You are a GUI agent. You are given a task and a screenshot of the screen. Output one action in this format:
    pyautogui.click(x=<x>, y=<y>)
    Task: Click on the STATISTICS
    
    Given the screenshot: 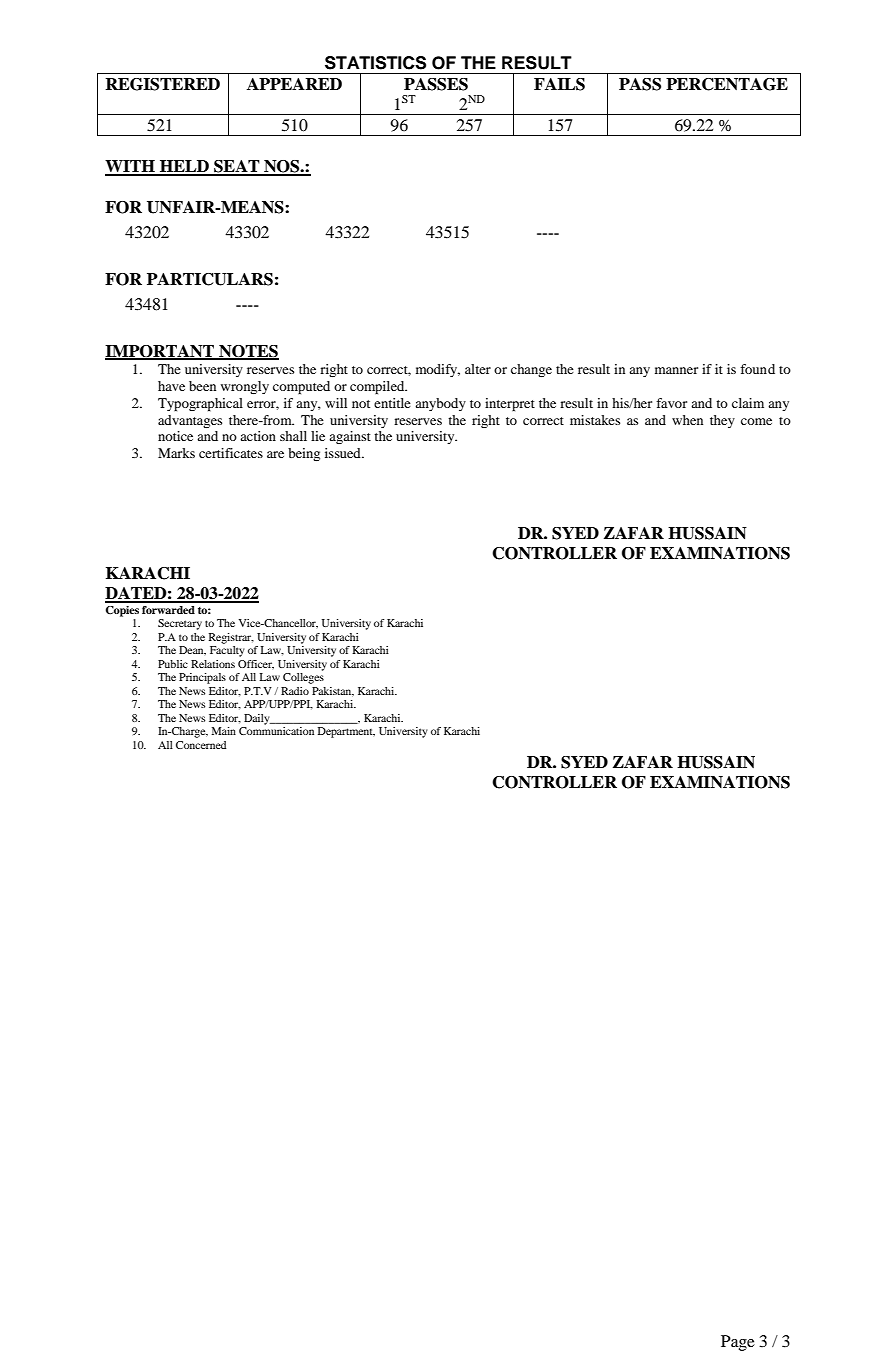 What is the action you would take?
    pyautogui.click(x=375, y=63)
